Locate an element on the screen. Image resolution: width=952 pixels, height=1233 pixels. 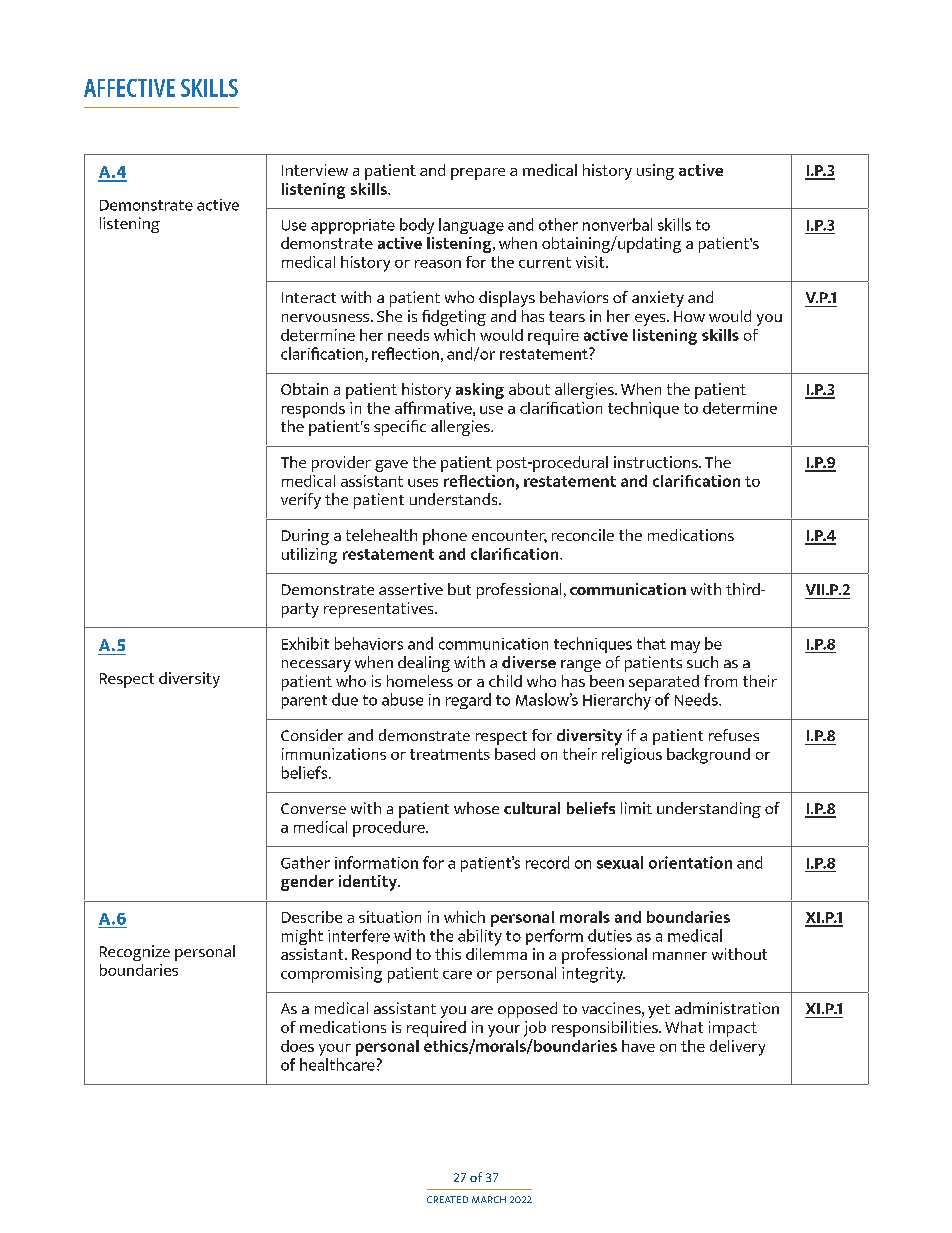
does is located at coordinates (297, 1046).
